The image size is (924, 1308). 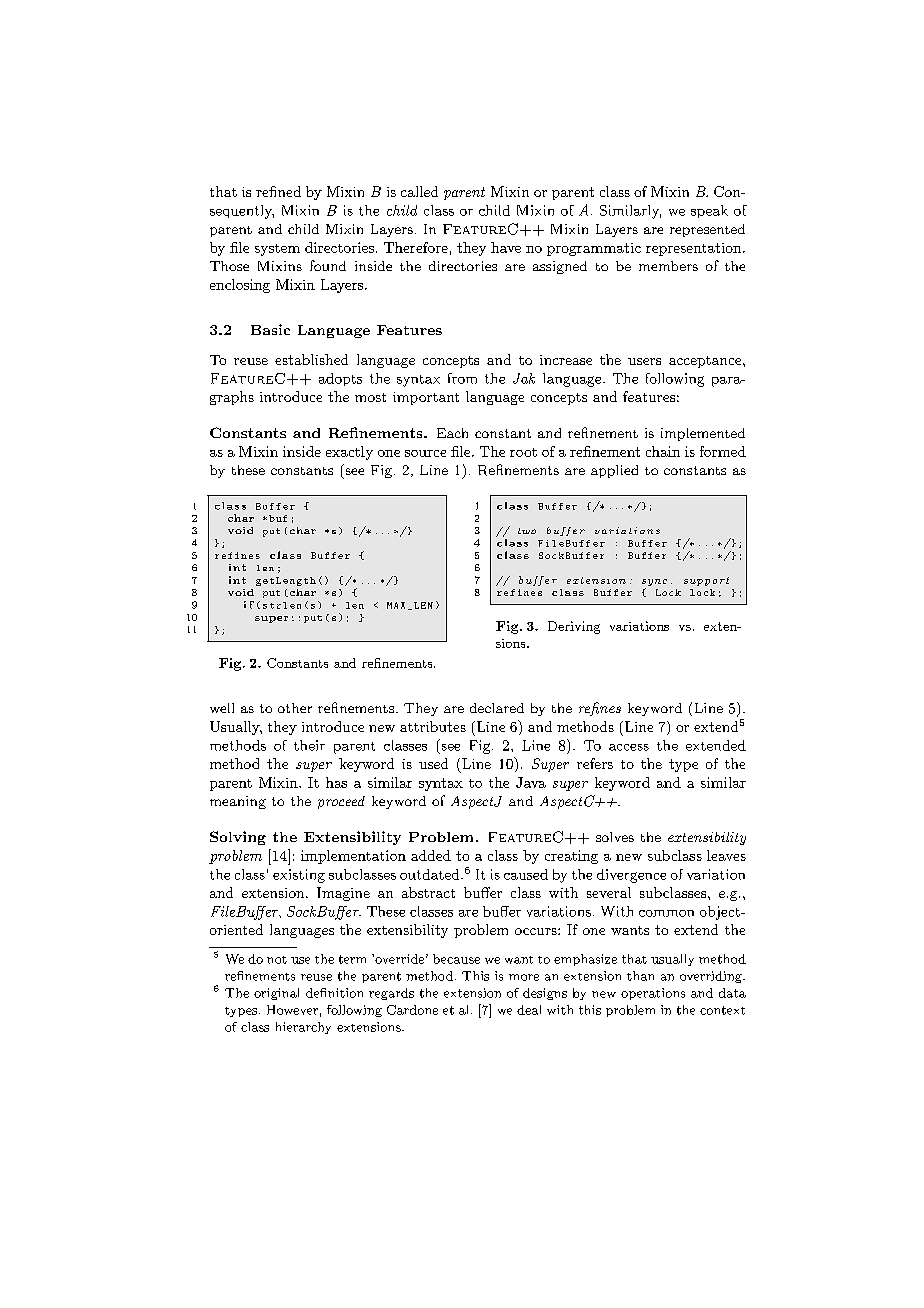 I want to click on declared, so click(x=497, y=708).
